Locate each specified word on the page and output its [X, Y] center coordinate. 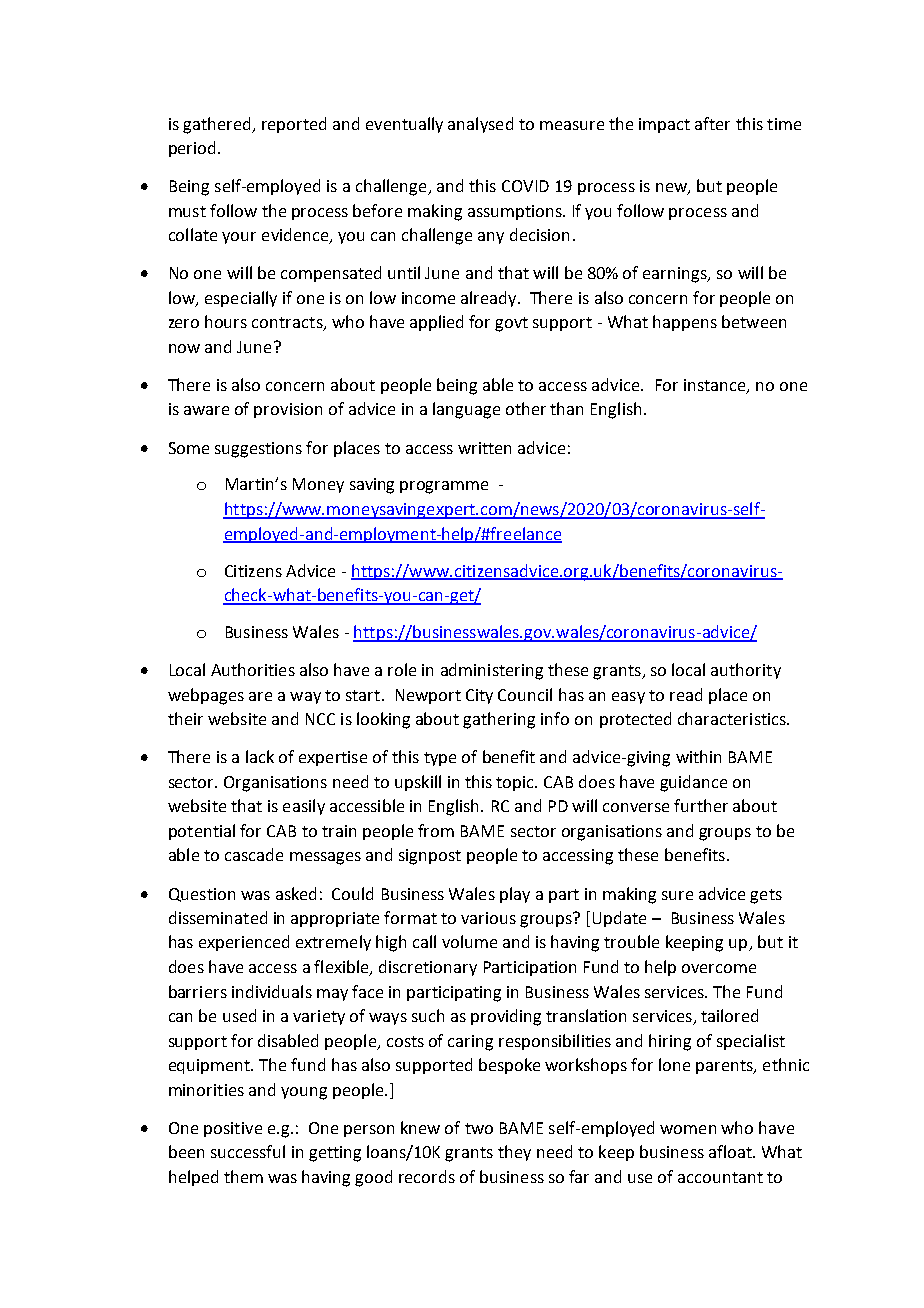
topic [516, 783]
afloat [731, 1151]
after [712, 123]
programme [444, 487]
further [701, 805]
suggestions [258, 450]
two [479, 1128]
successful [248, 1151]
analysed [480, 125]
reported [294, 125]
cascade [254, 854]
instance [716, 386]
